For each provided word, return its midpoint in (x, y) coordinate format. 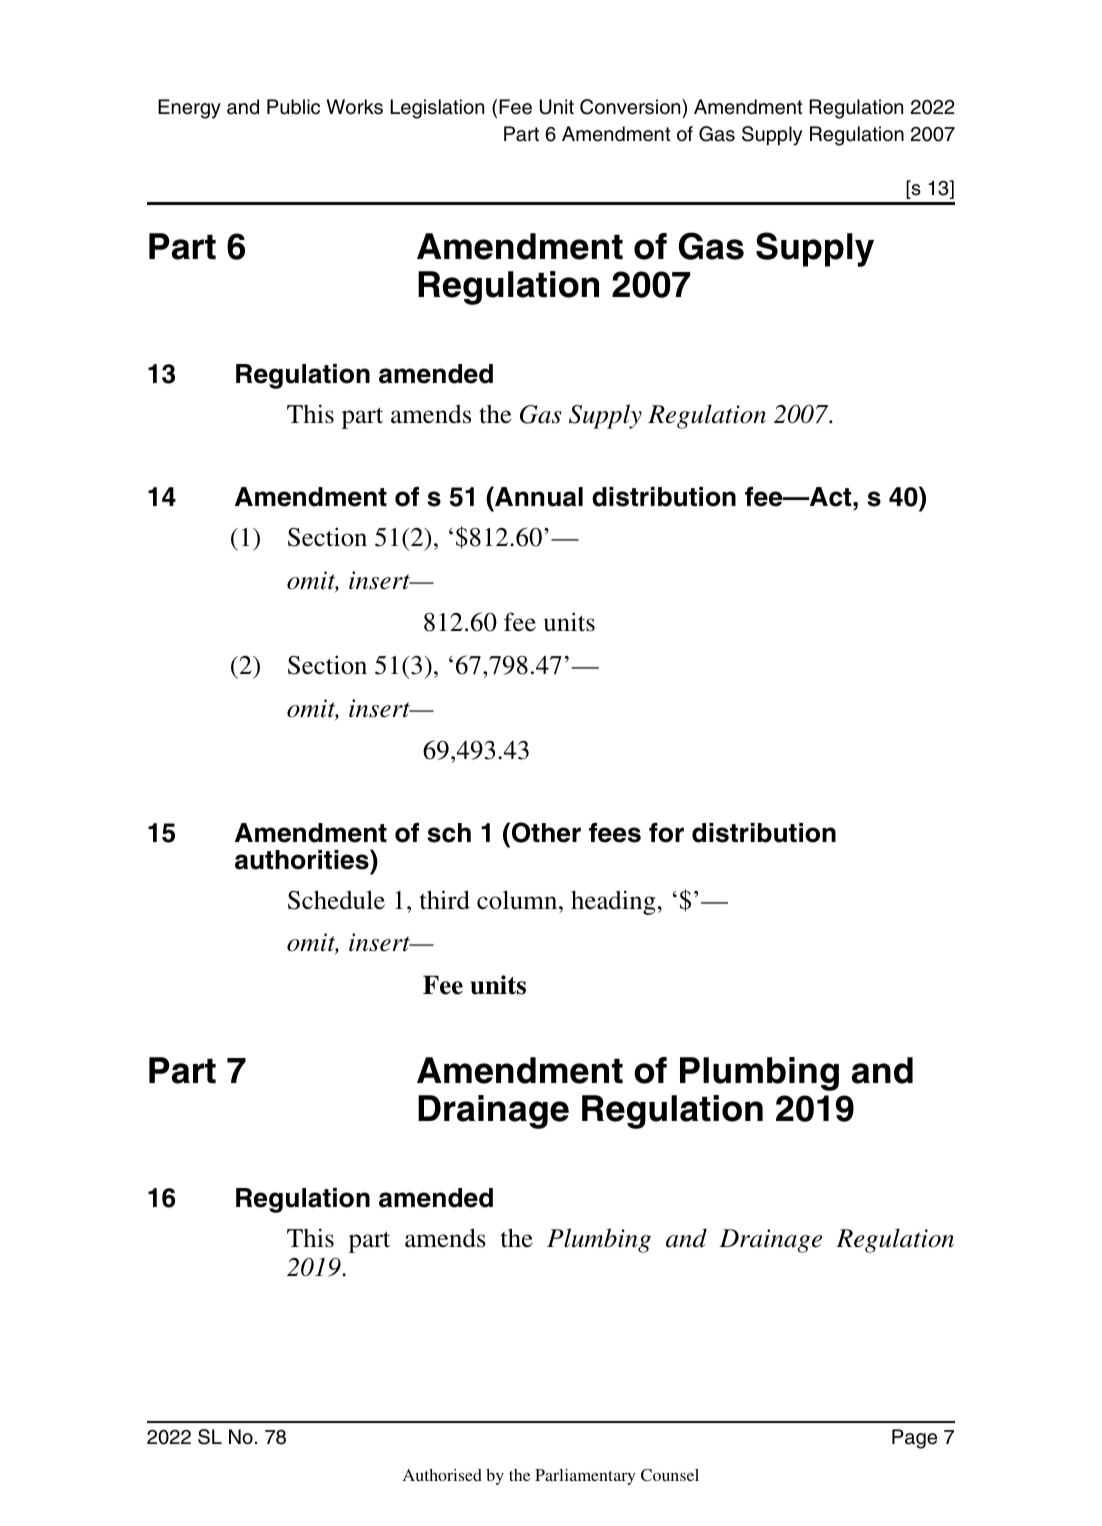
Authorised (442, 1475)
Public (293, 107)
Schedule (336, 900)
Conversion (631, 107)
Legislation (437, 109)
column (518, 900)
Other (546, 832)
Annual (538, 496)
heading (613, 902)
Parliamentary (585, 1477)
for (666, 833)
